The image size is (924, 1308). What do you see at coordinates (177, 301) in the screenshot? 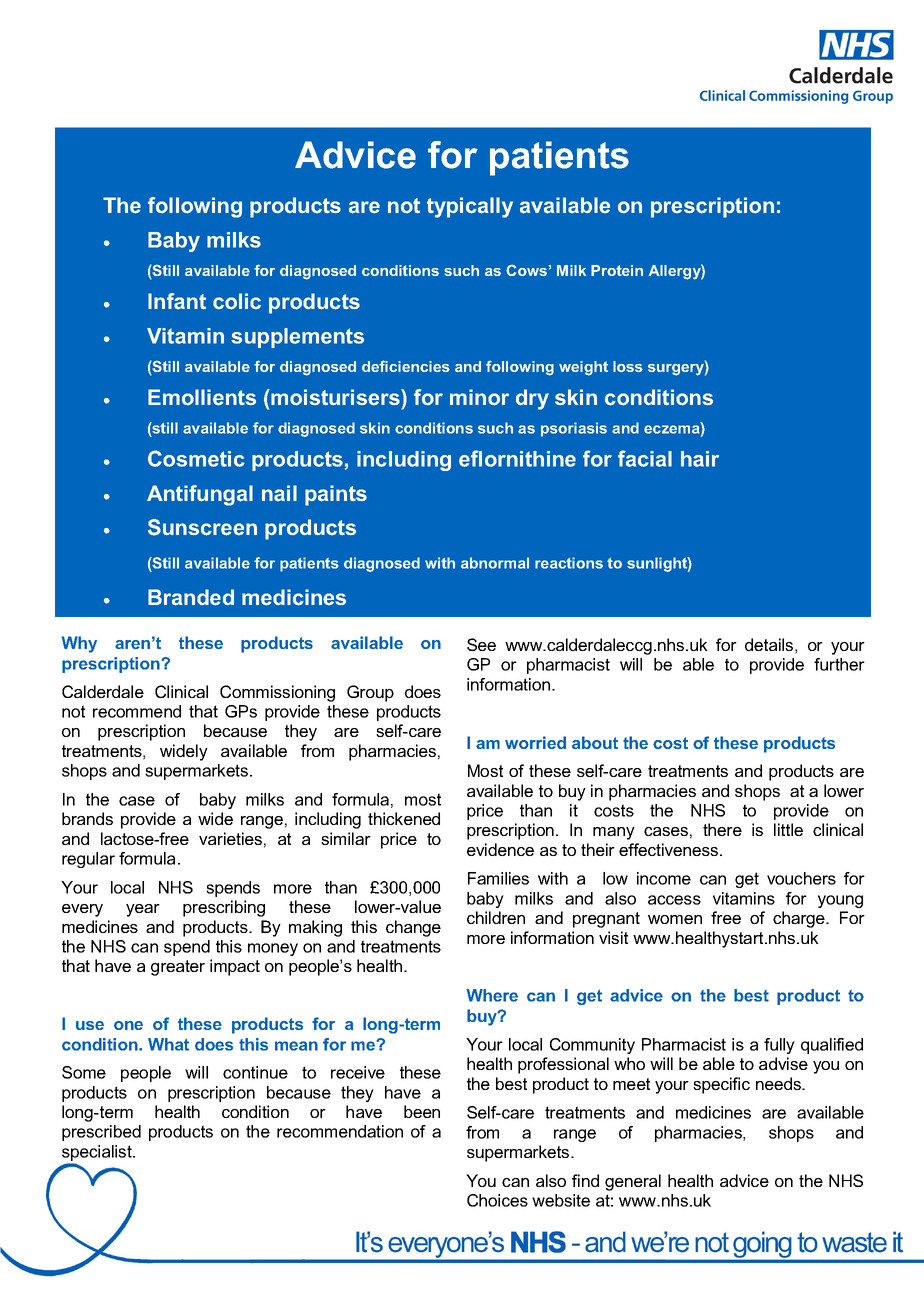
I see `Infant` at bounding box center [177, 301].
